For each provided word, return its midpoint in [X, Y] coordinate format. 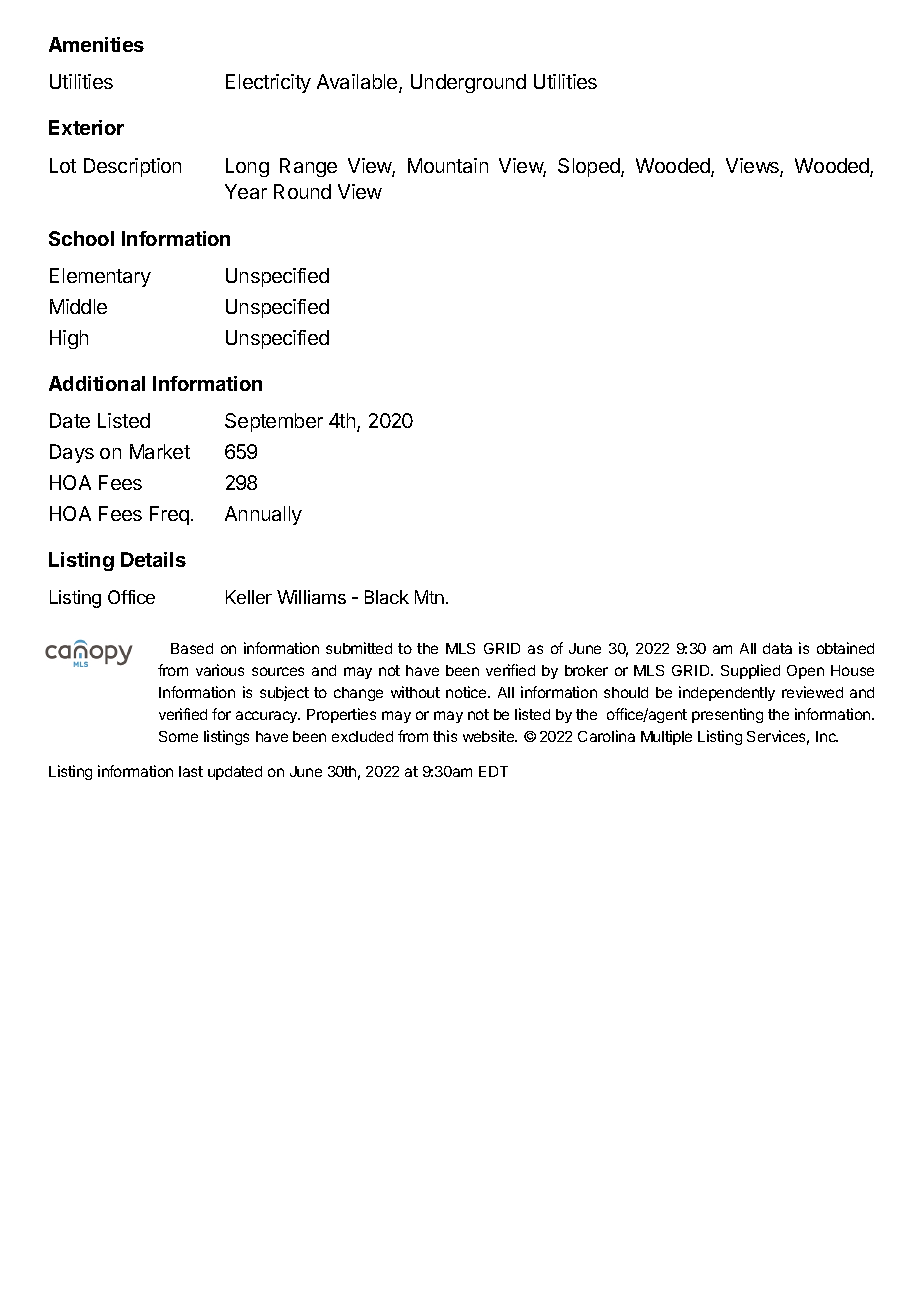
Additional [97, 383]
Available [358, 83]
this [445, 736]
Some [178, 736]
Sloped [590, 167]
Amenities [96, 44]
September [274, 422]
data [777, 648]
